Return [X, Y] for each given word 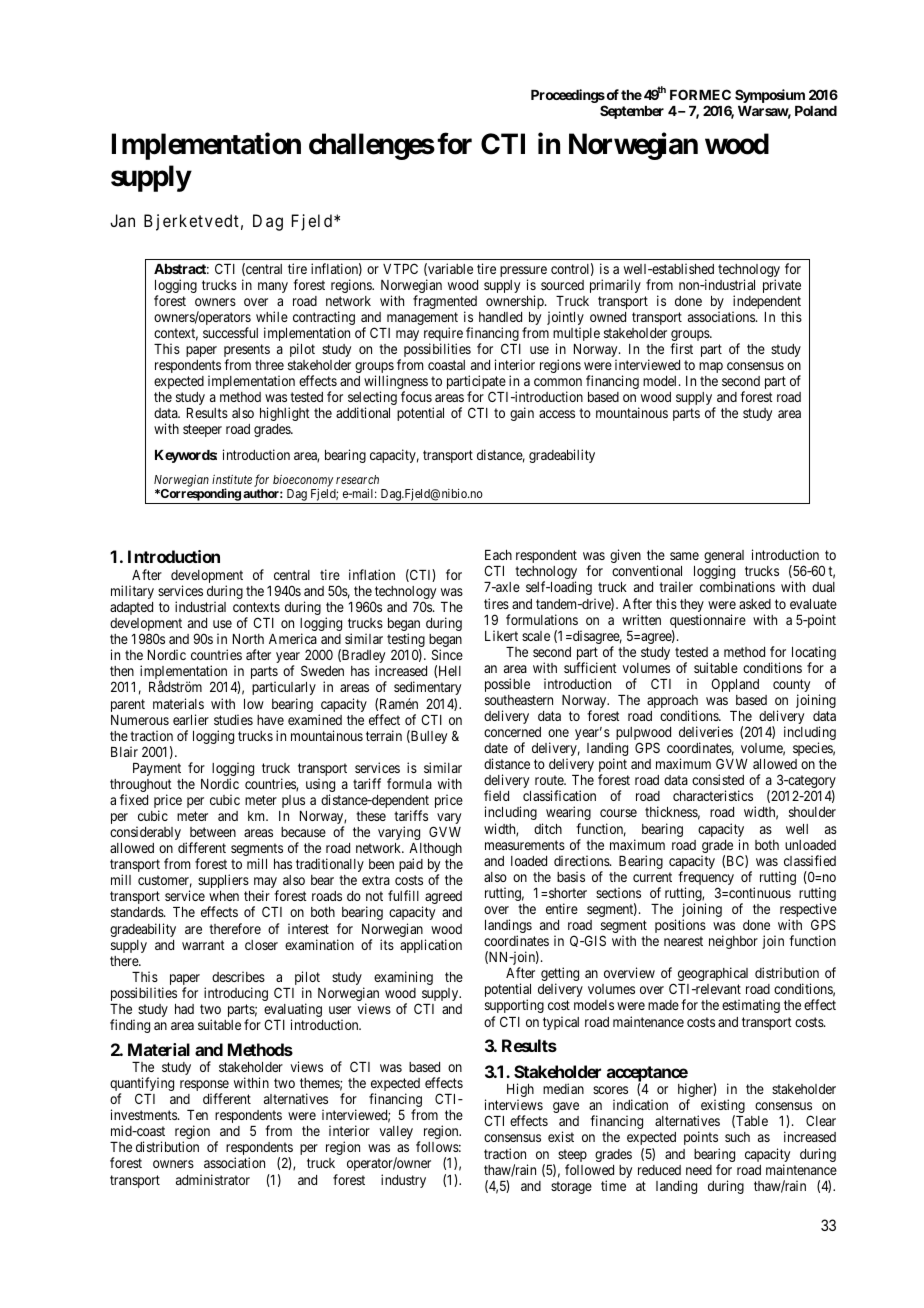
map [711, 367]
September [632, 112]
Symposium [770, 96]
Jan [122, 220]
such [737, 1137]
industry [403, 1181]
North [248, 639]
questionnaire [708, 622]
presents [247, 352]
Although [435, 851]
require [443, 335]
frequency [706, 879]
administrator [213, 1179]
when [224, 896]
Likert [501, 635]
